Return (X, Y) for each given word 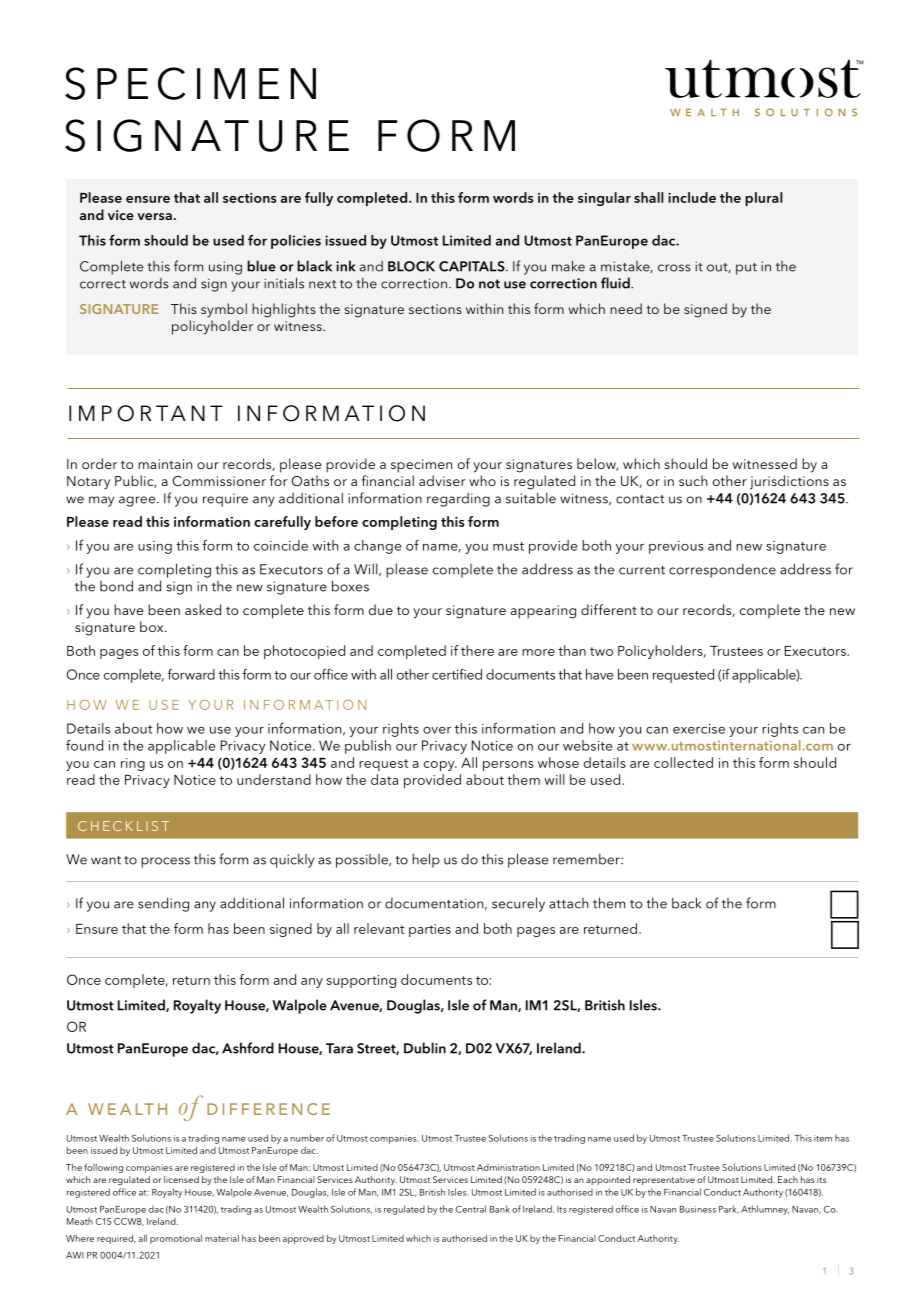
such (693, 480)
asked (203, 609)
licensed (181, 1179)
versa (154, 216)
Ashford (248, 1048)
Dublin (425, 1048)
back (686, 903)
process (165, 862)
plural (764, 199)
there (477, 650)
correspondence (722, 570)
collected (683, 762)
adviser (442, 480)
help (426, 860)
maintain (165, 464)
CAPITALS (473, 266)
